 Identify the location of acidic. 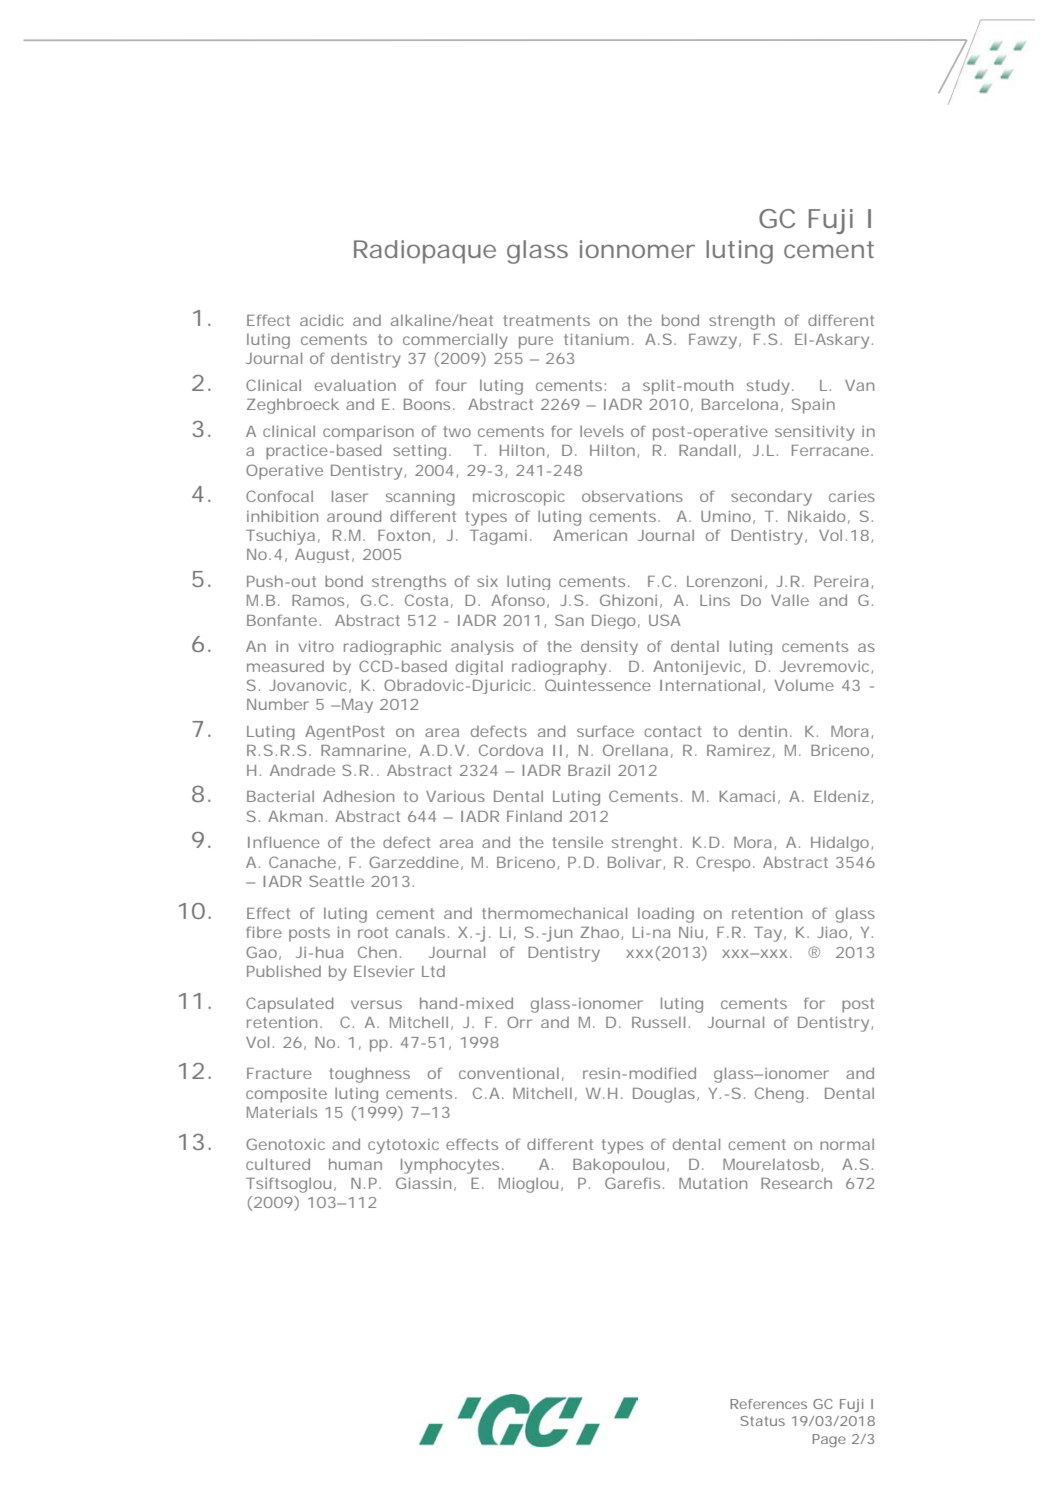
(322, 320).
